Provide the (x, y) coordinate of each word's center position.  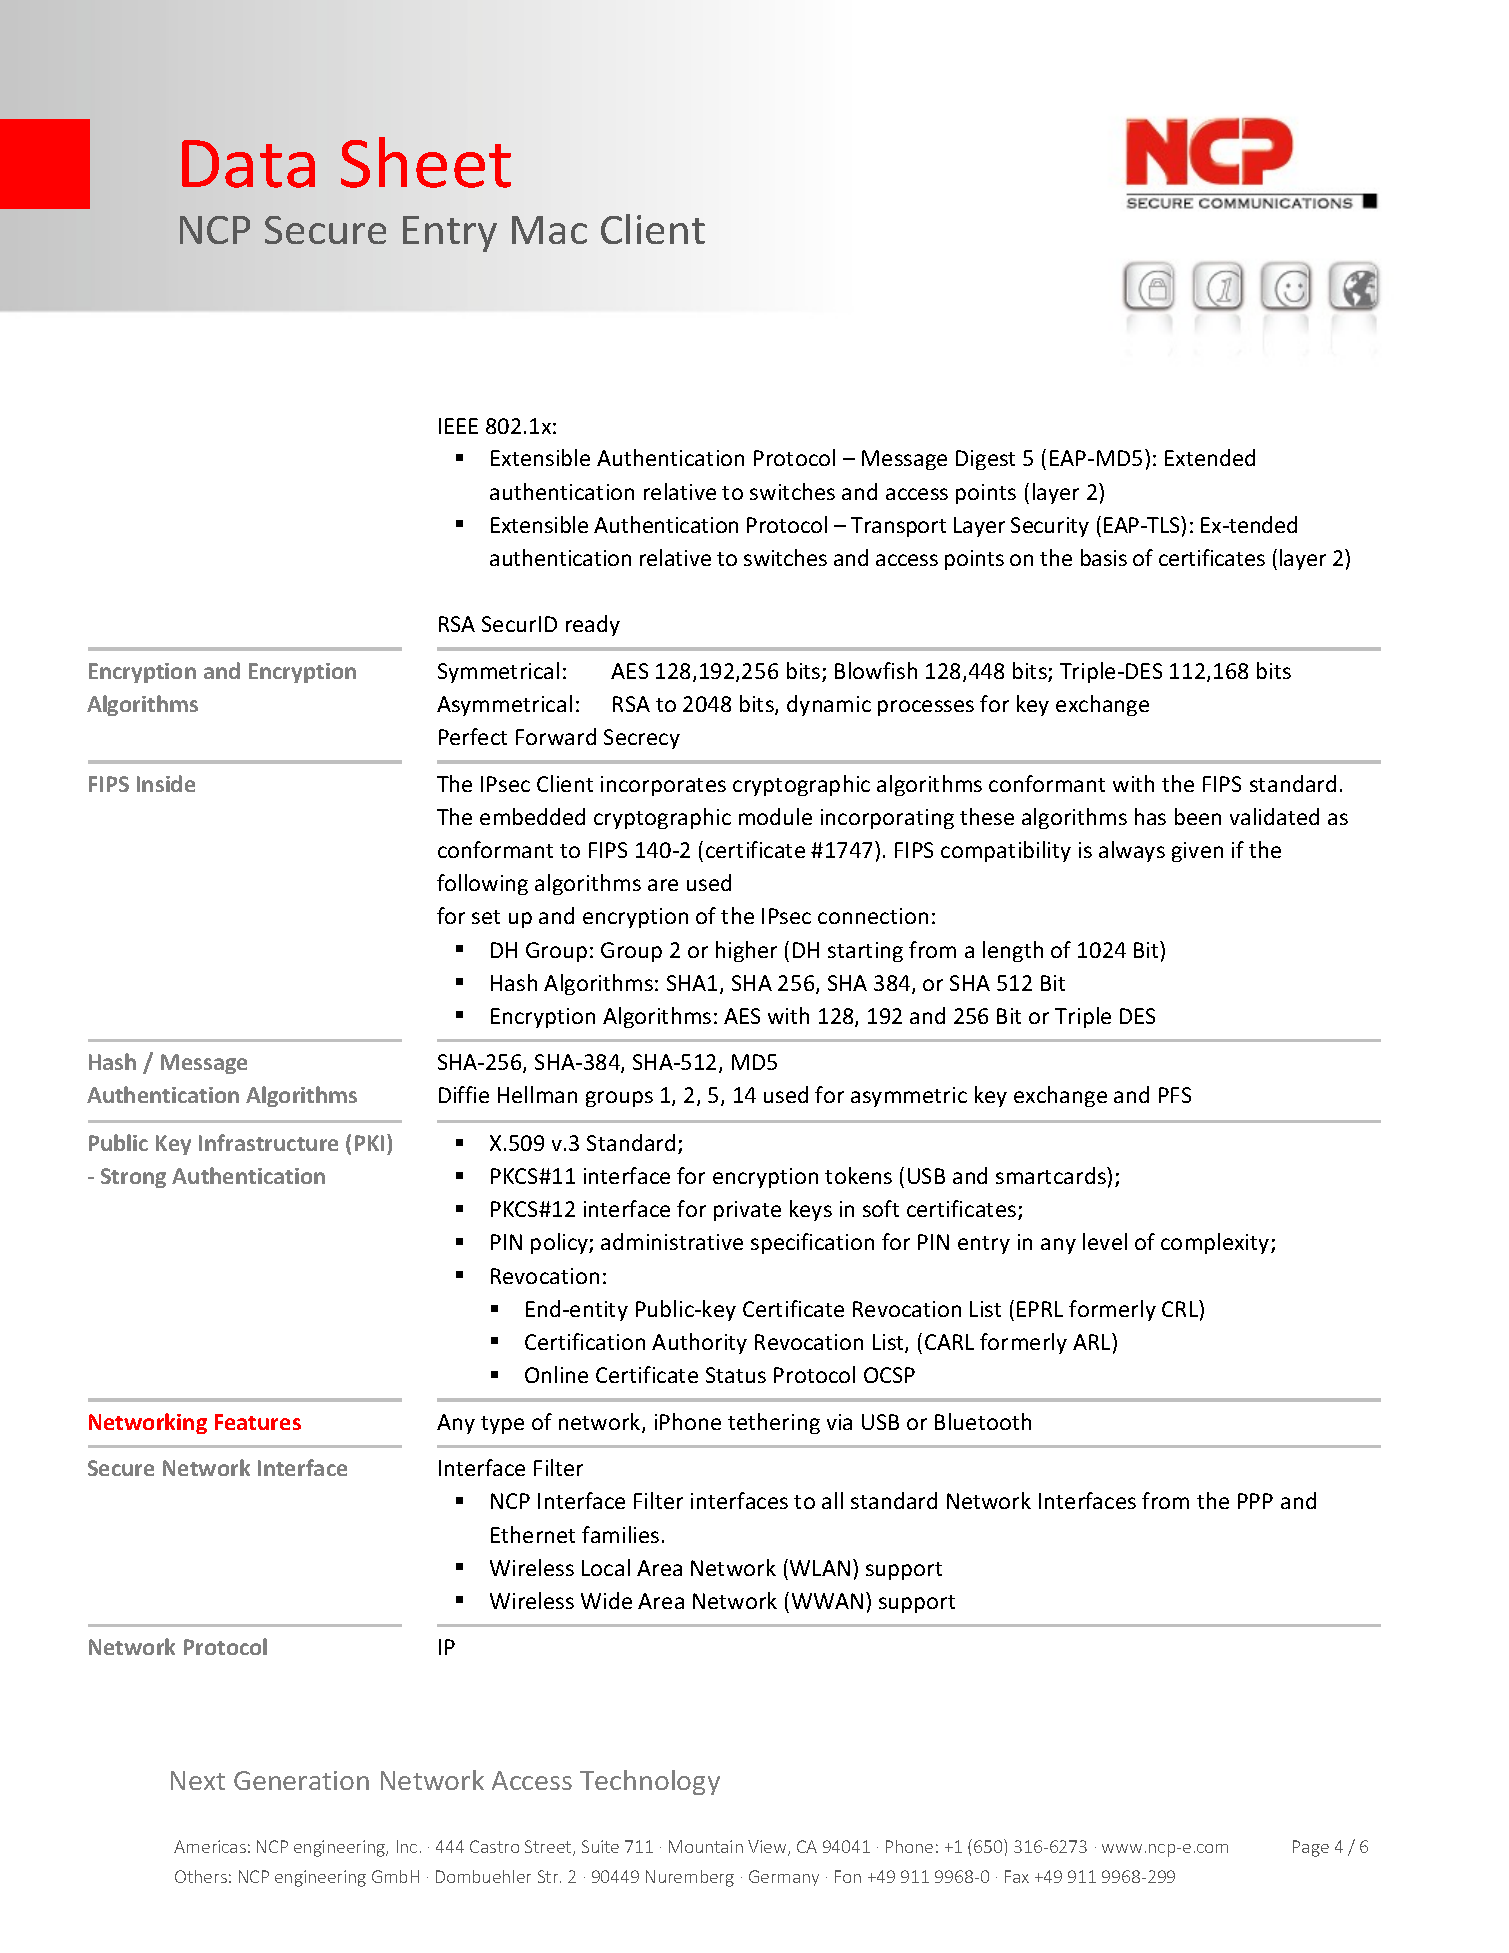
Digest (985, 460)
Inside (166, 783)
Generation (301, 1780)
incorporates (663, 786)
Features (258, 1422)
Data (248, 164)
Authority (699, 1343)
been (1198, 816)
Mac (549, 230)
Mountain (706, 1846)
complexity (1216, 1243)
